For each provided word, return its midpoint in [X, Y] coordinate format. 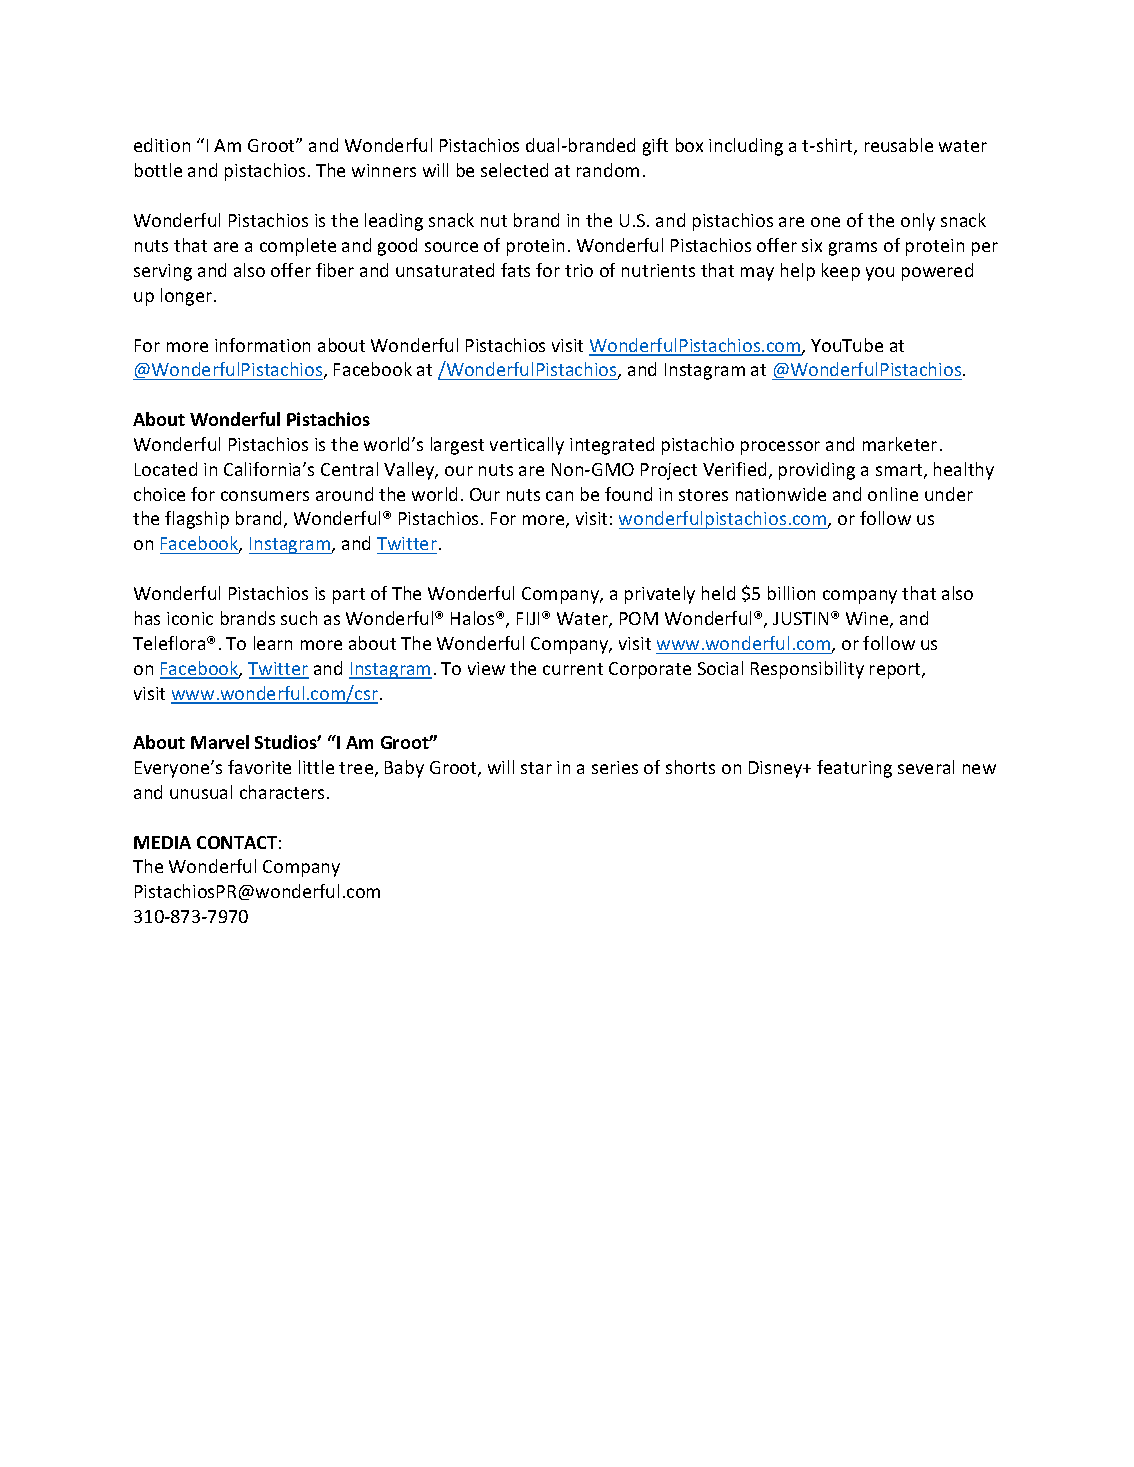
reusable [899, 145]
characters [282, 792]
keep [841, 272]
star [536, 768]
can [559, 496]
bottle [158, 170]
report [896, 671]
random [608, 170]
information [262, 345]
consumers [265, 496]
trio [579, 270]
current [573, 669]
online [893, 494]
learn [273, 643]
